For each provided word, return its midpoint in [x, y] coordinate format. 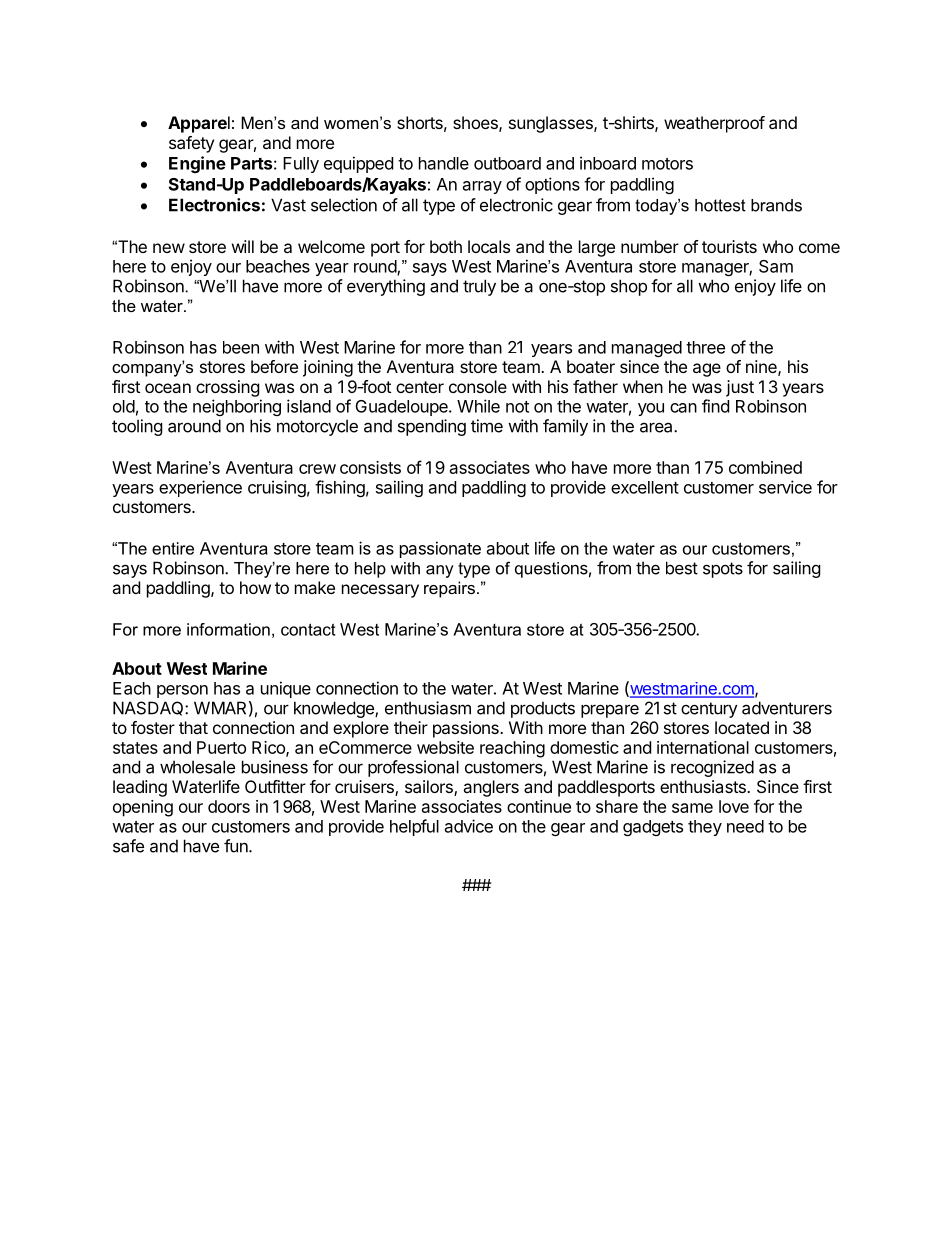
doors [229, 806]
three [705, 347]
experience [200, 488]
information [228, 629]
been [241, 347]
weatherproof [714, 124]
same [692, 808]
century [709, 710]
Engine [197, 164]
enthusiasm [428, 708]
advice [469, 826]
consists [370, 467]
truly [479, 287]
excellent [645, 487]
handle [444, 163]
